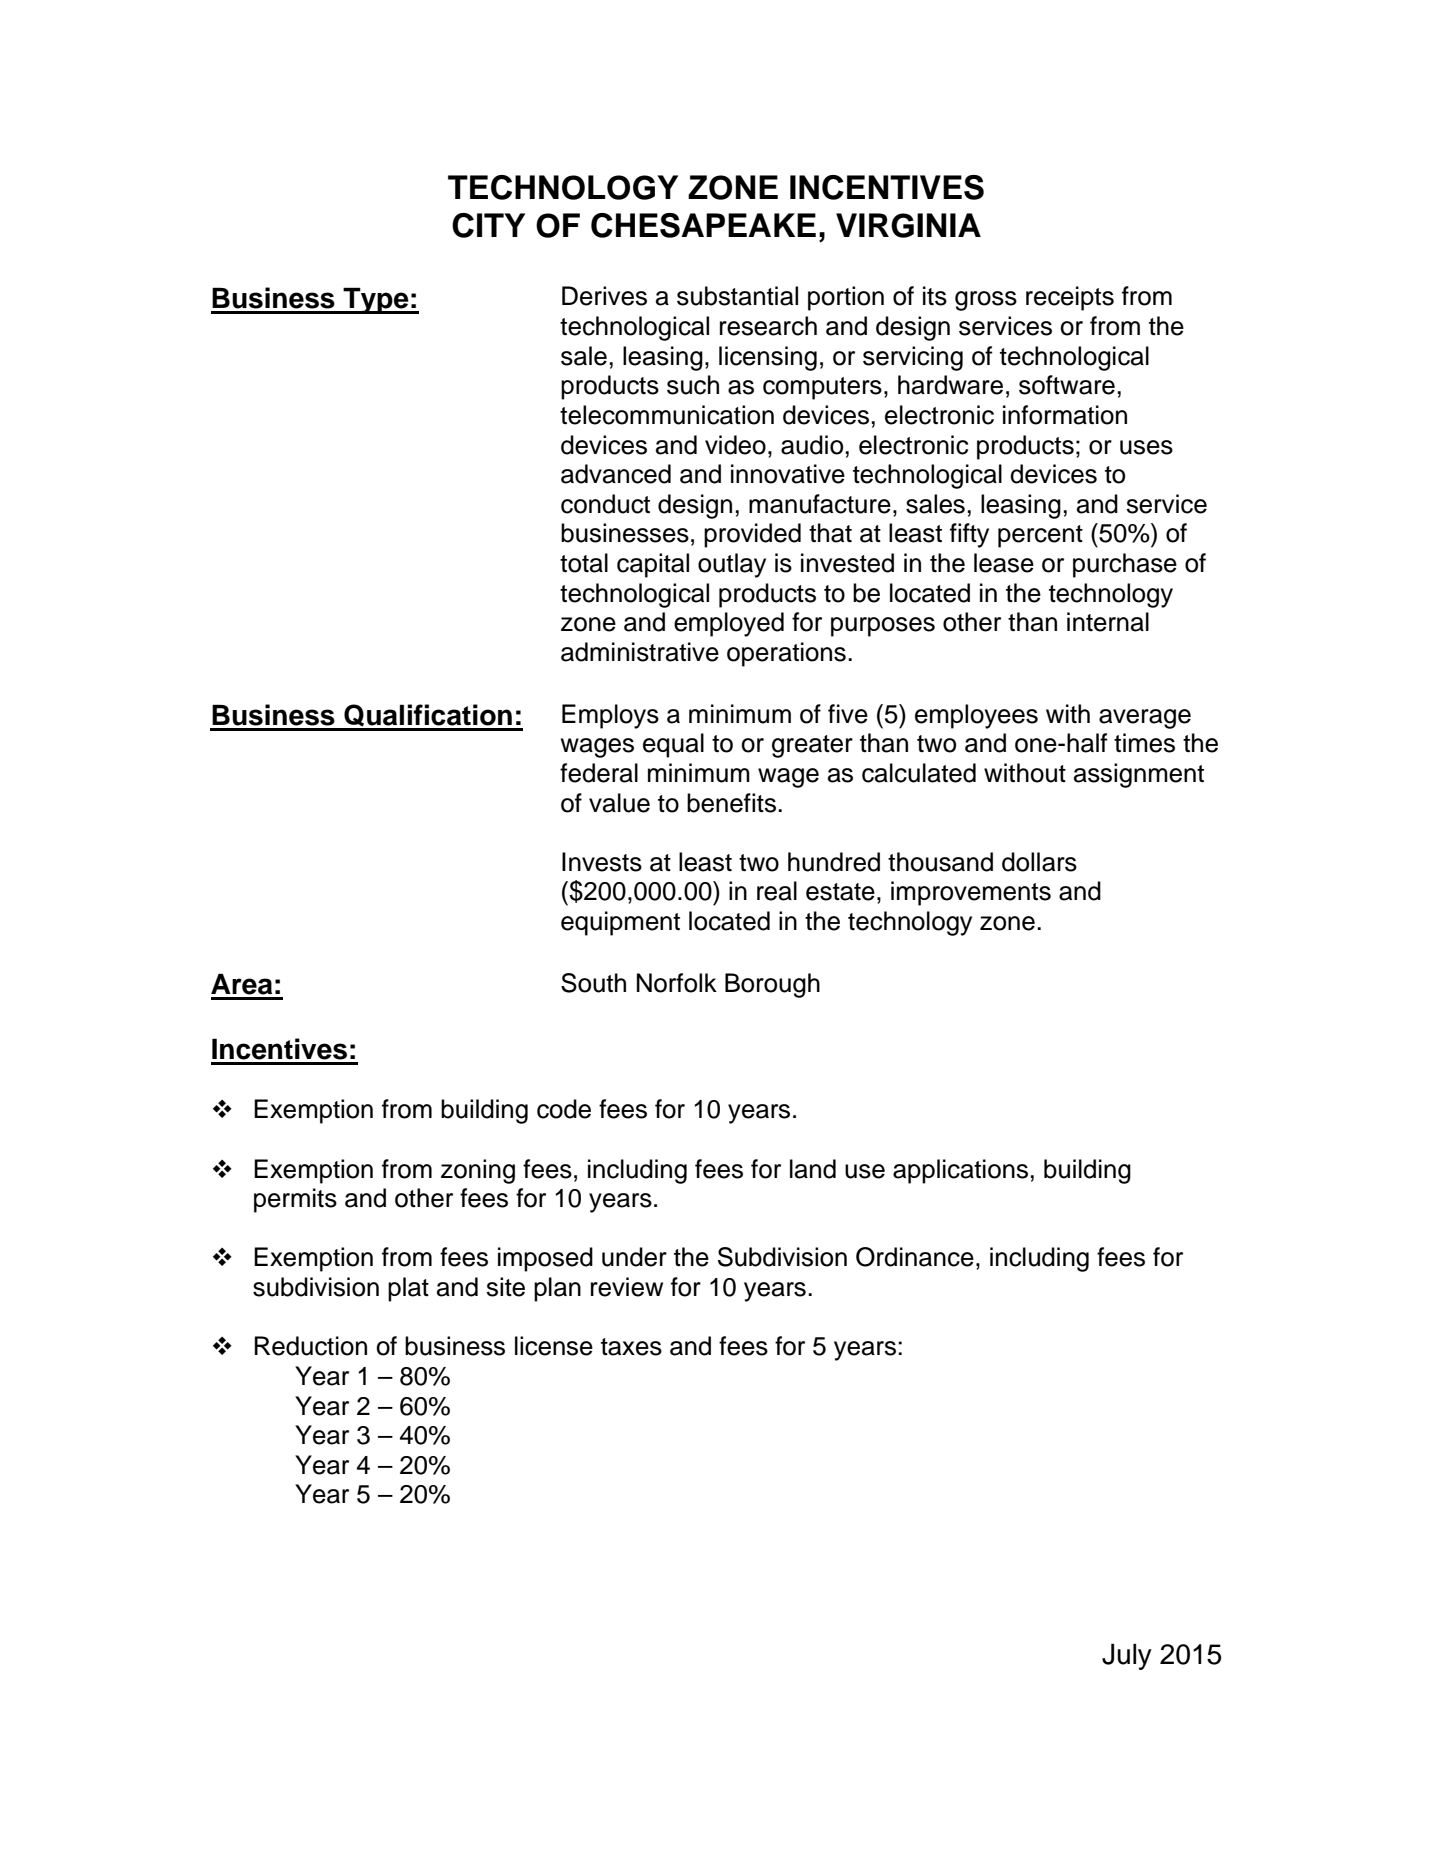 The height and width of the image is (1854, 1433). What do you see at coordinates (599, 773) in the image?
I see `federal` at bounding box center [599, 773].
